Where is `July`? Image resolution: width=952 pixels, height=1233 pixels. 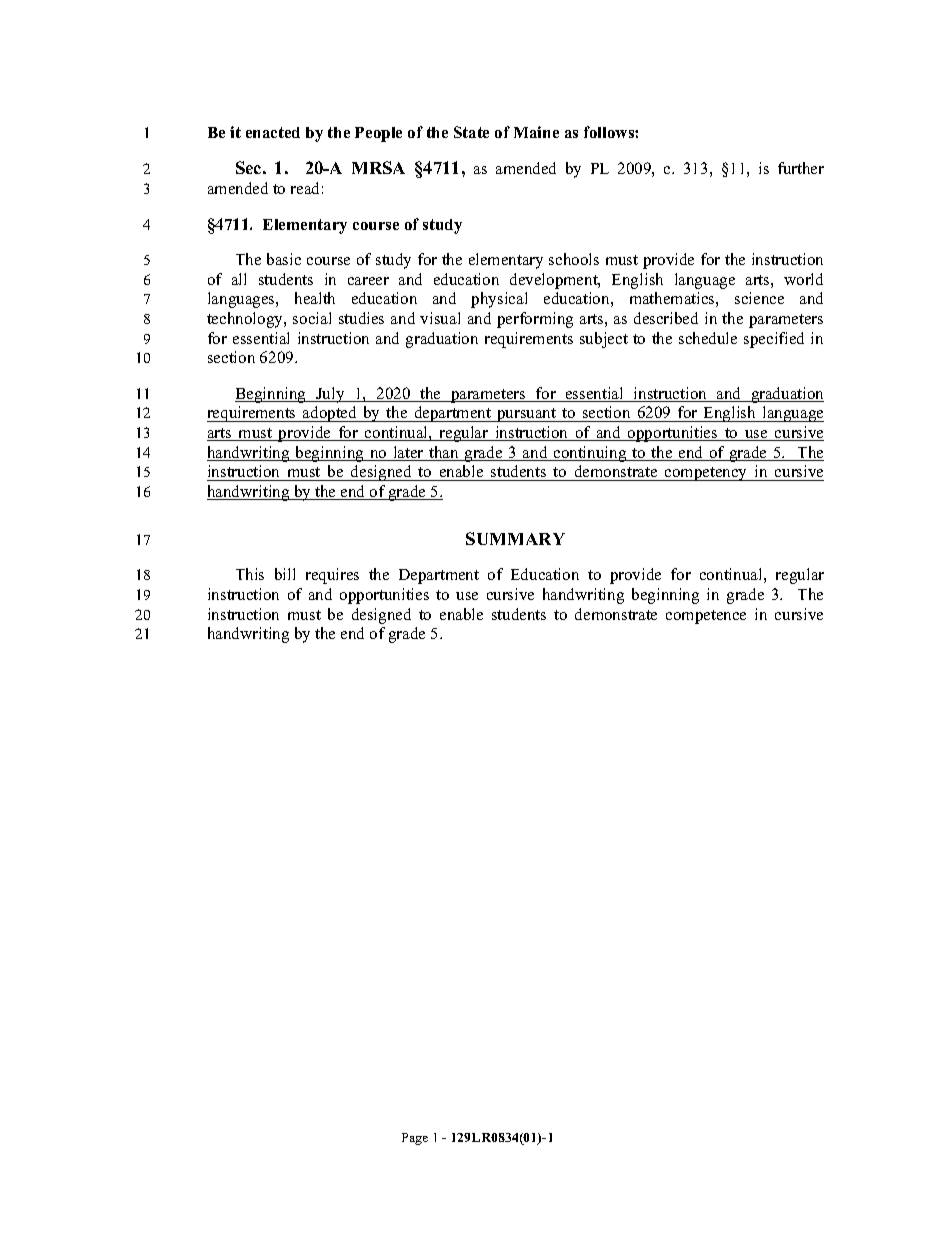
July is located at coordinates (330, 395).
